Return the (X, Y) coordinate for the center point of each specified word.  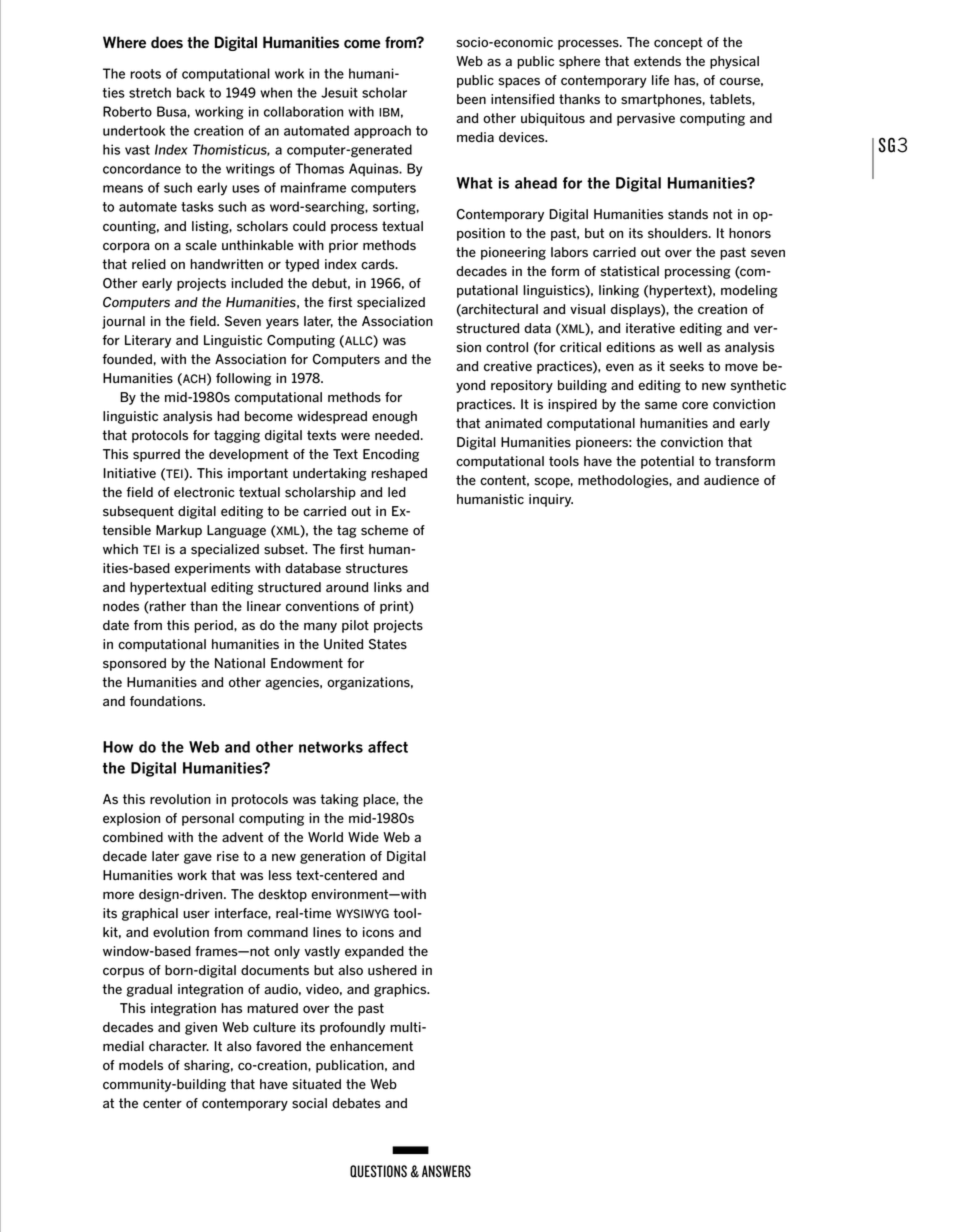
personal (208, 819)
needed (398, 435)
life (660, 80)
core (695, 406)
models (141, 1065)
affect (388, 747)
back (191, 92)
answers (446, 1171)
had (228, 416)
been (471, 99)
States (388, 644)
